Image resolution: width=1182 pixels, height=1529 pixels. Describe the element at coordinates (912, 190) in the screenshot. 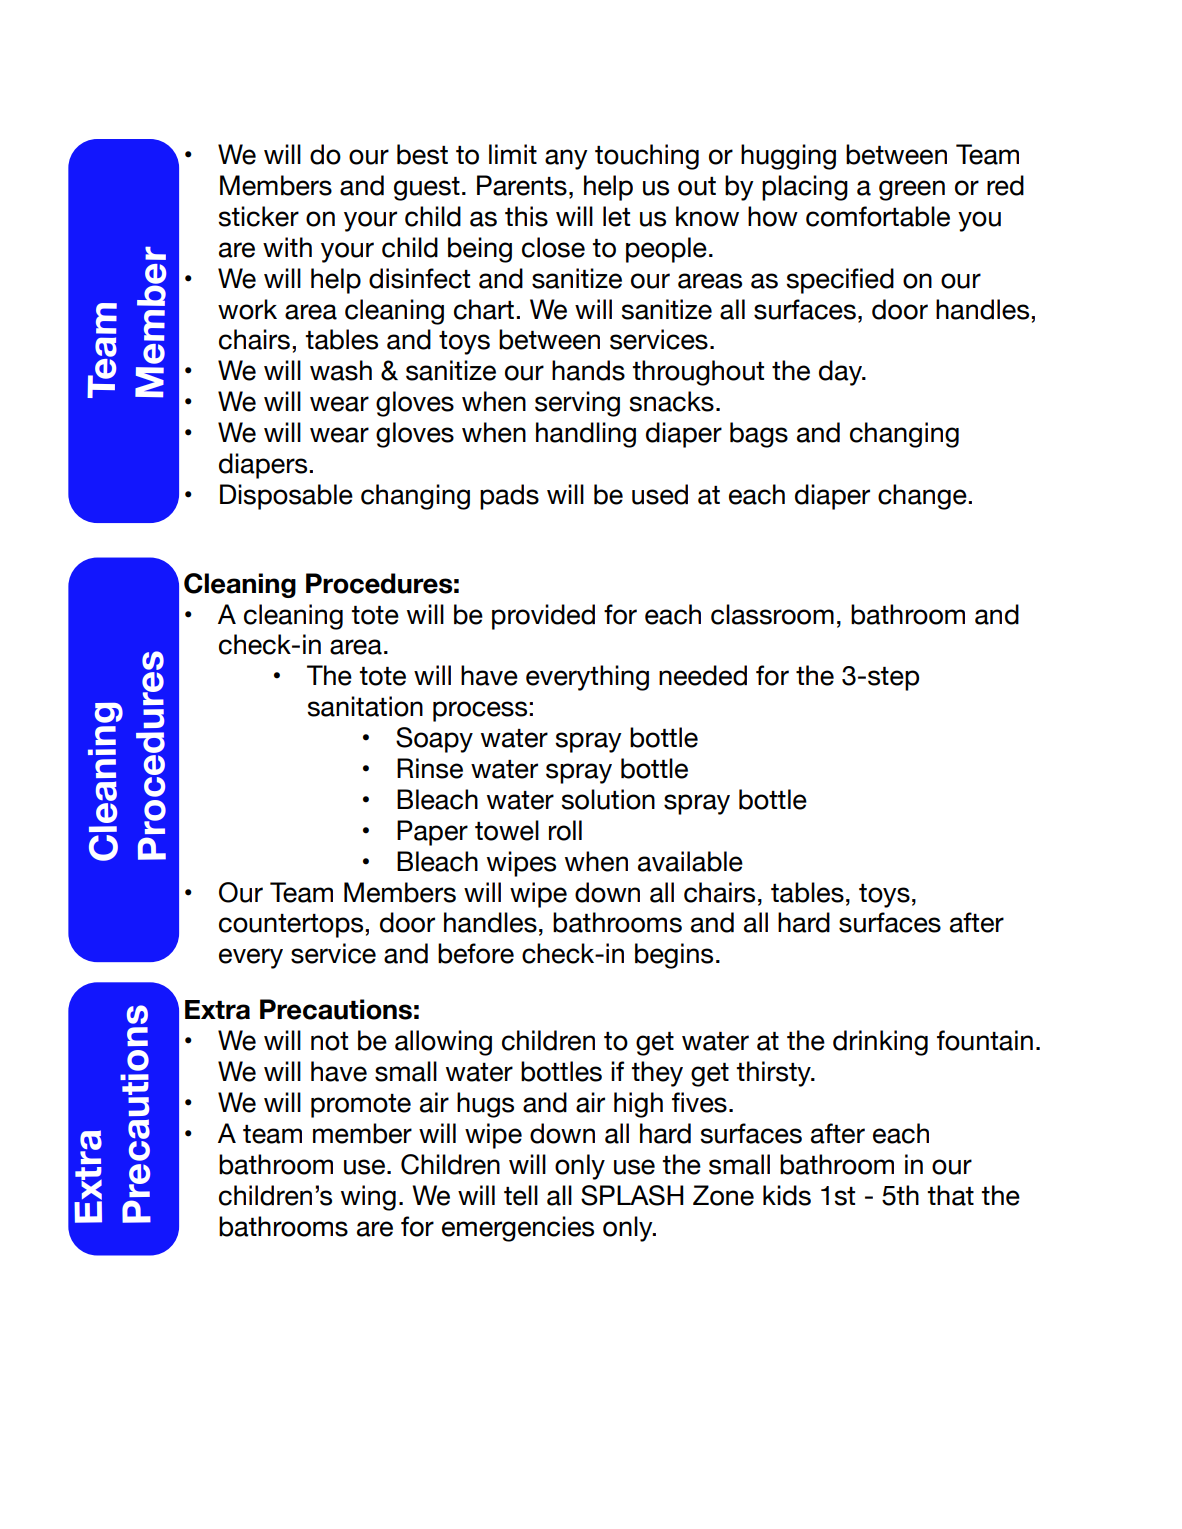

I see `green` at that location.
